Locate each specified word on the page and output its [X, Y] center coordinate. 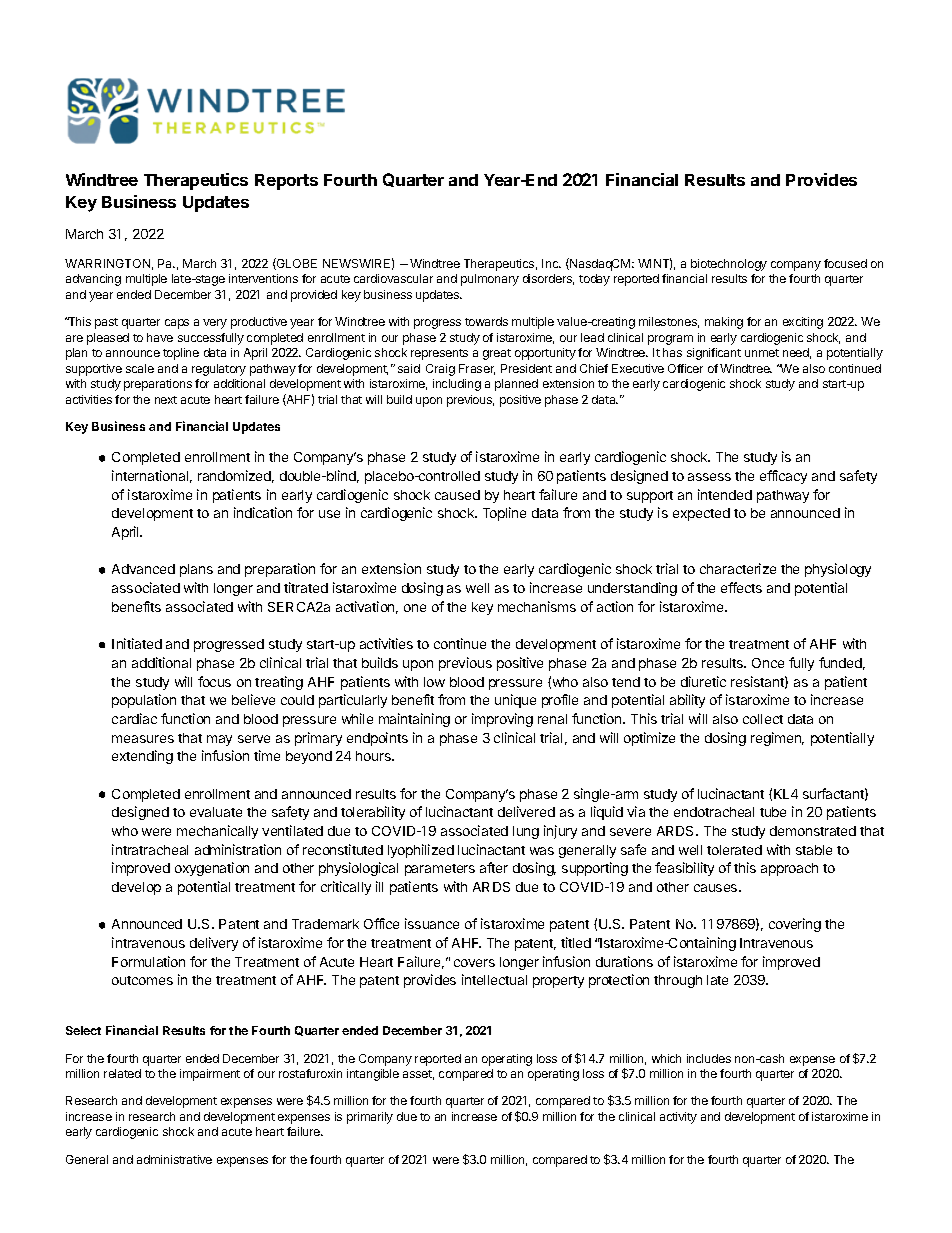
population [144, 701]
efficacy [783, 477]
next [166, 400]
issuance [432, 923]
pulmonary [490, 280]
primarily [370, 1118]
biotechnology [729, 265]
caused [457, 495]
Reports [286, 182]
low [434, 682]
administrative [174, 1159]
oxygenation [212, 869]
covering [795, 925]
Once [768, 663]
